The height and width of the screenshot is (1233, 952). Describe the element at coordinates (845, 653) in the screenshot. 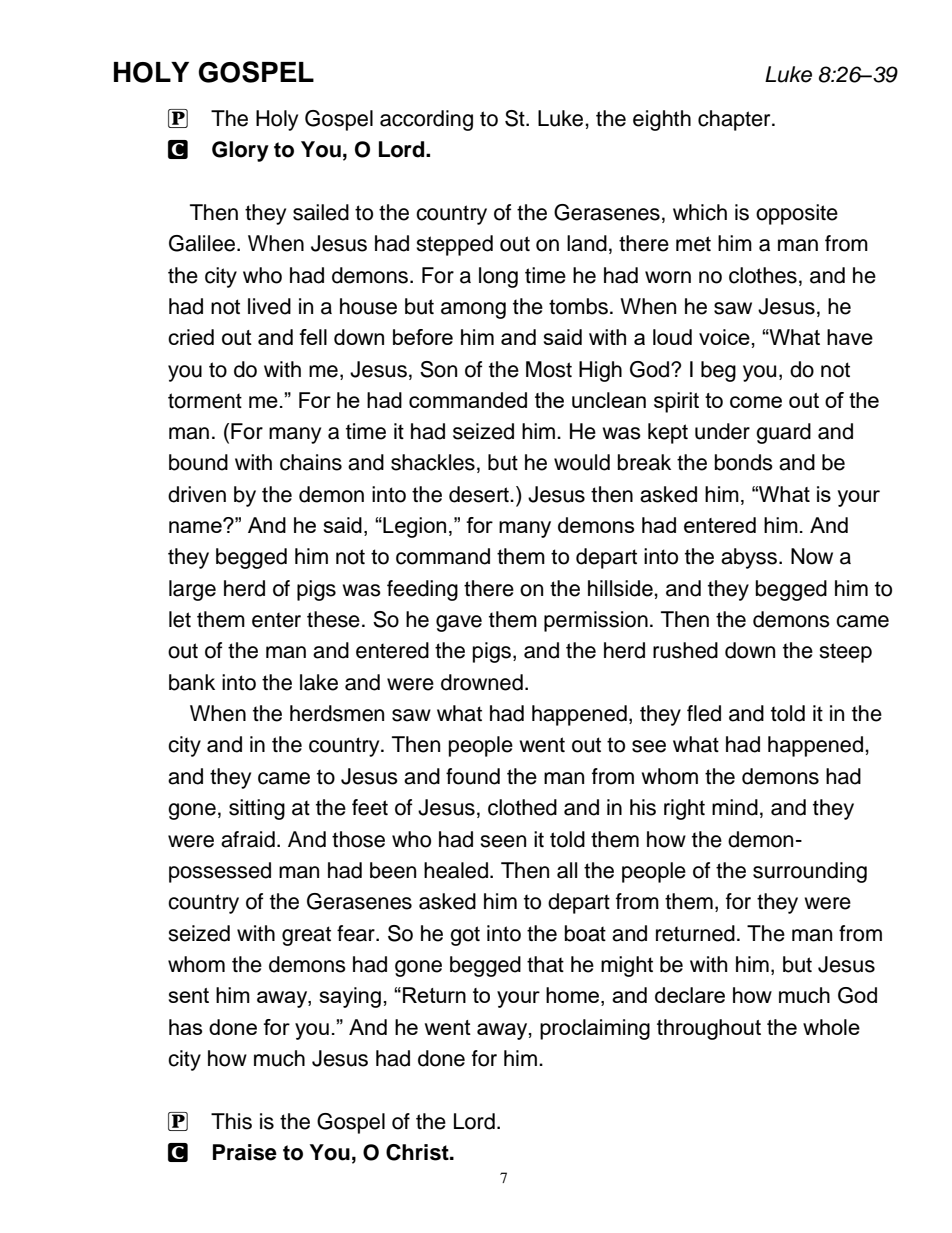

I see `steep` at that location.
